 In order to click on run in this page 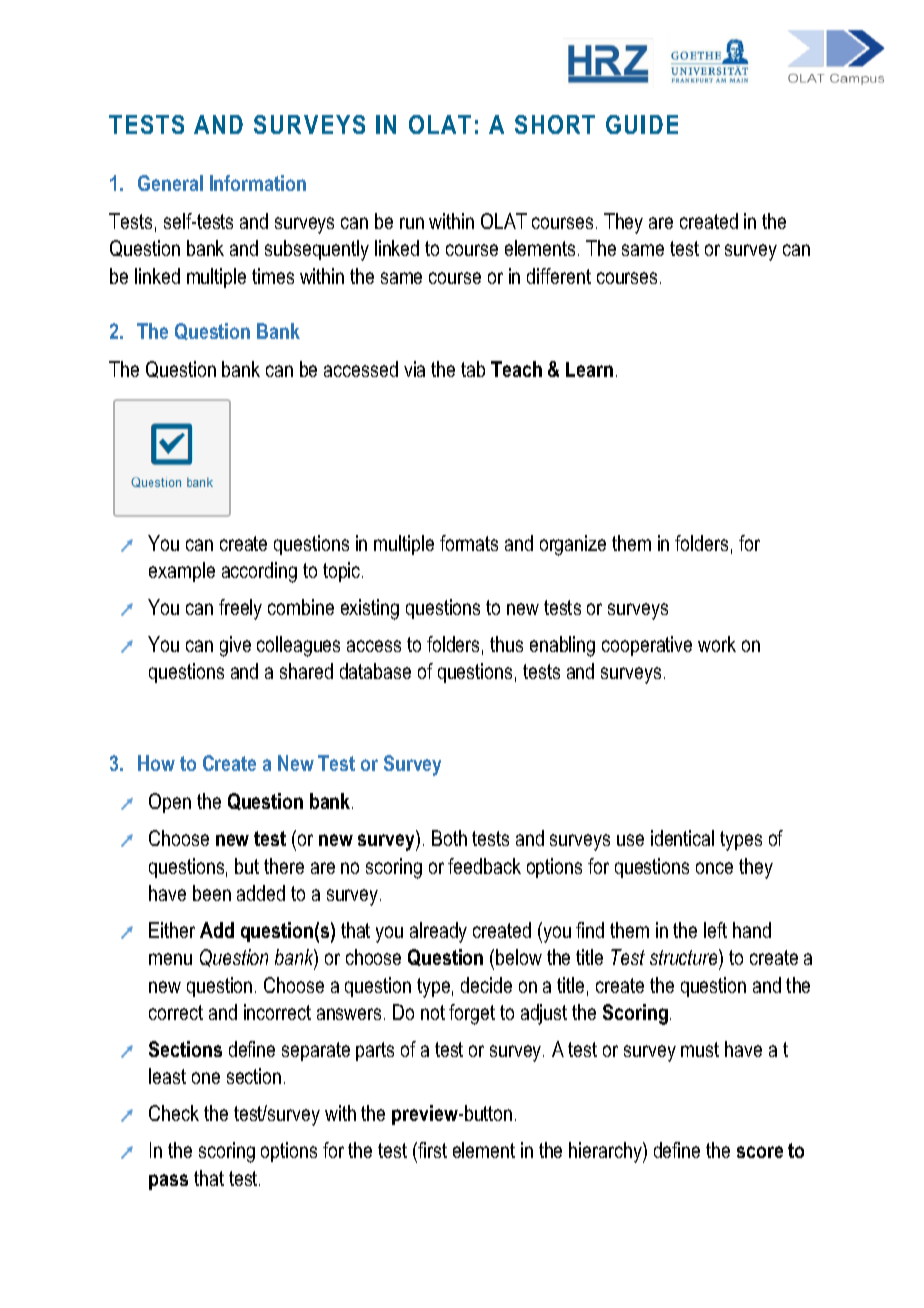, I will do `click(412, 223)`.
